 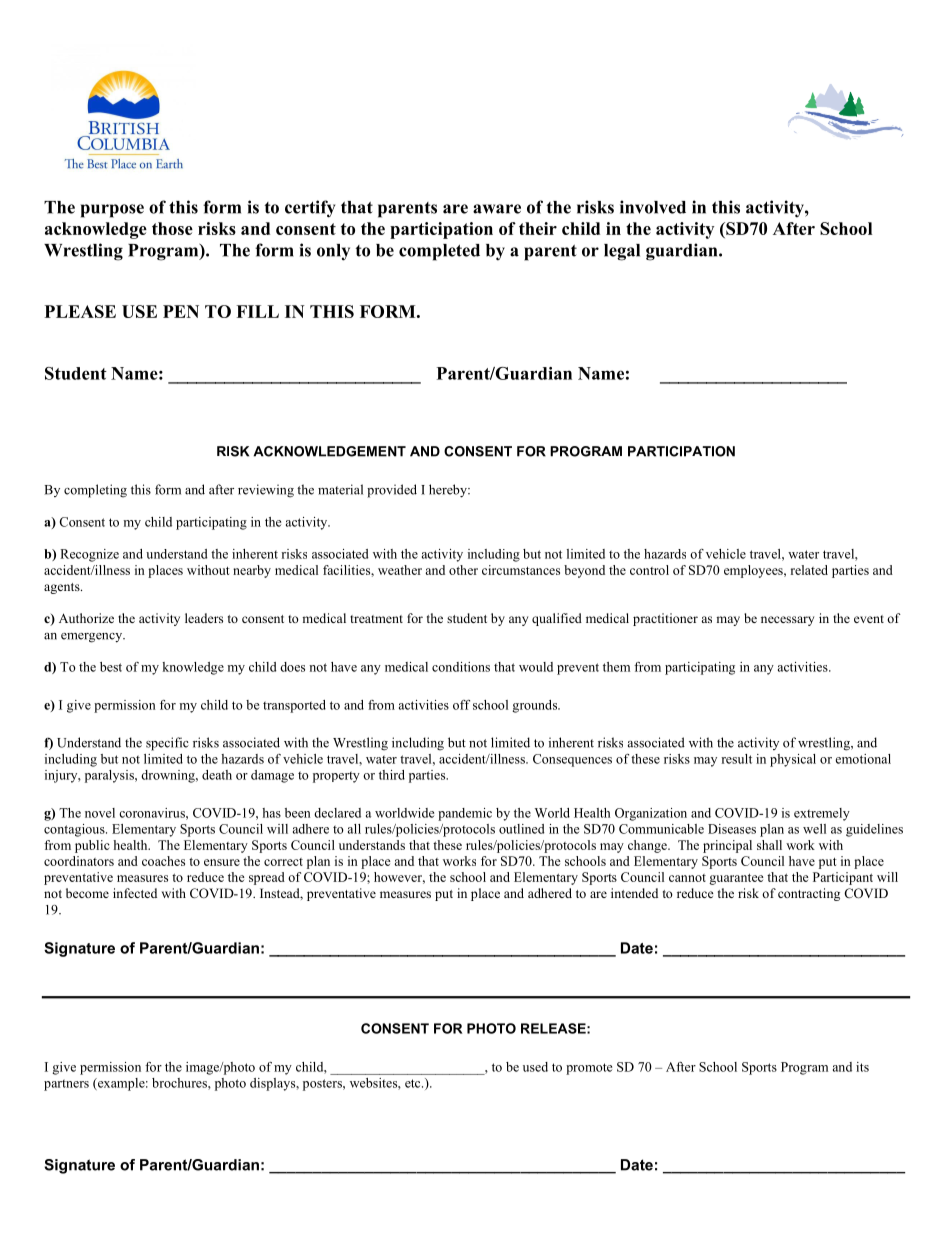 What do you see at coordinates (66, 1085) in the image?
I see `partners` at bounding box center [66, 1085].
